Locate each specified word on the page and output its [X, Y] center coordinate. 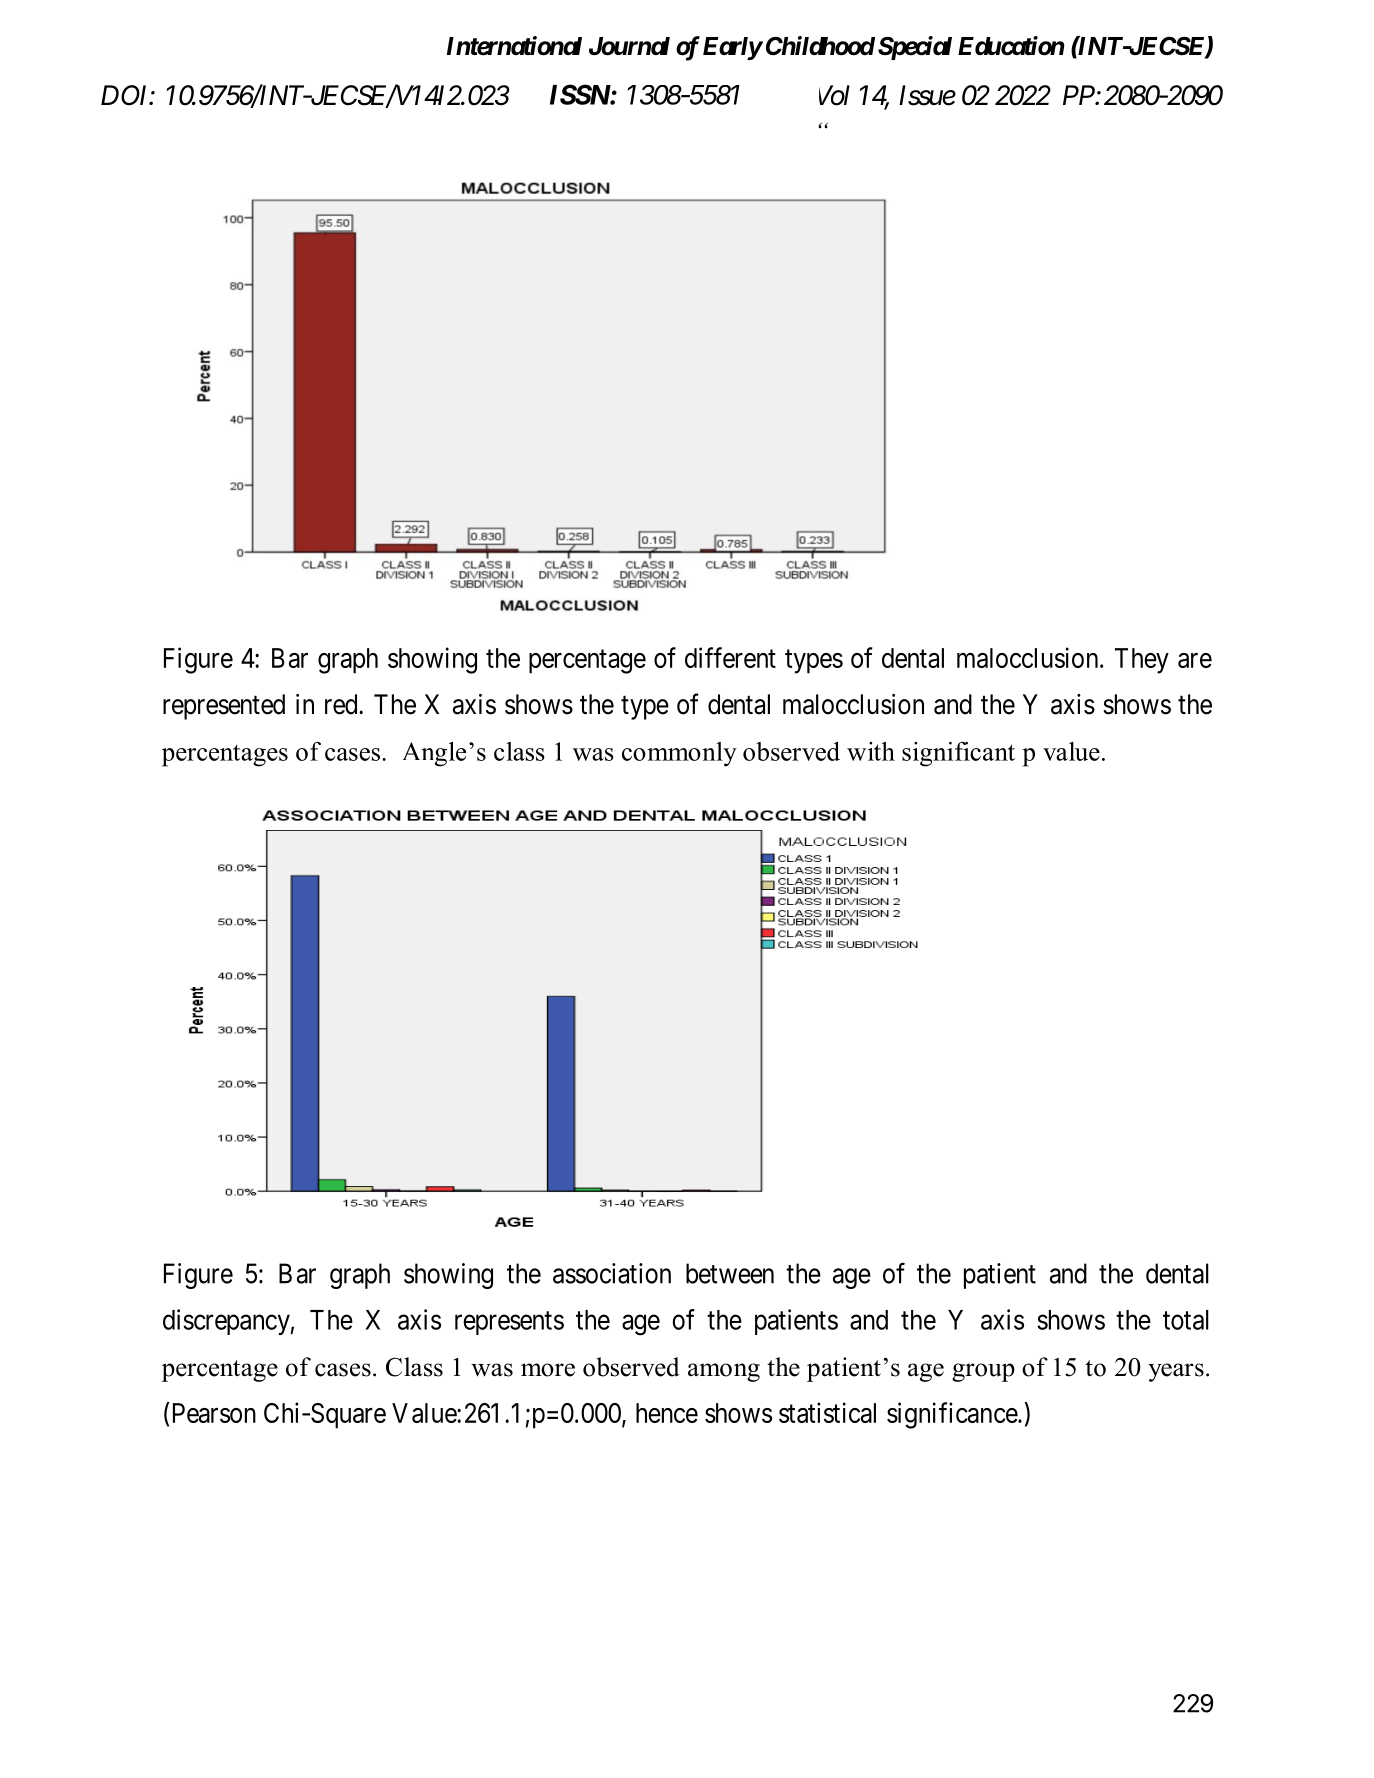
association [612, 1273]
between [730, 1273]
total [1186, 1320]
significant [958, 754]
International [514, 46]
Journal [629, 46]
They [1142, 661]
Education [1011, 46]
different [730, 657]
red [342, 704]
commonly [679, 754]
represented [224, 707]
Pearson [214, 1413]
